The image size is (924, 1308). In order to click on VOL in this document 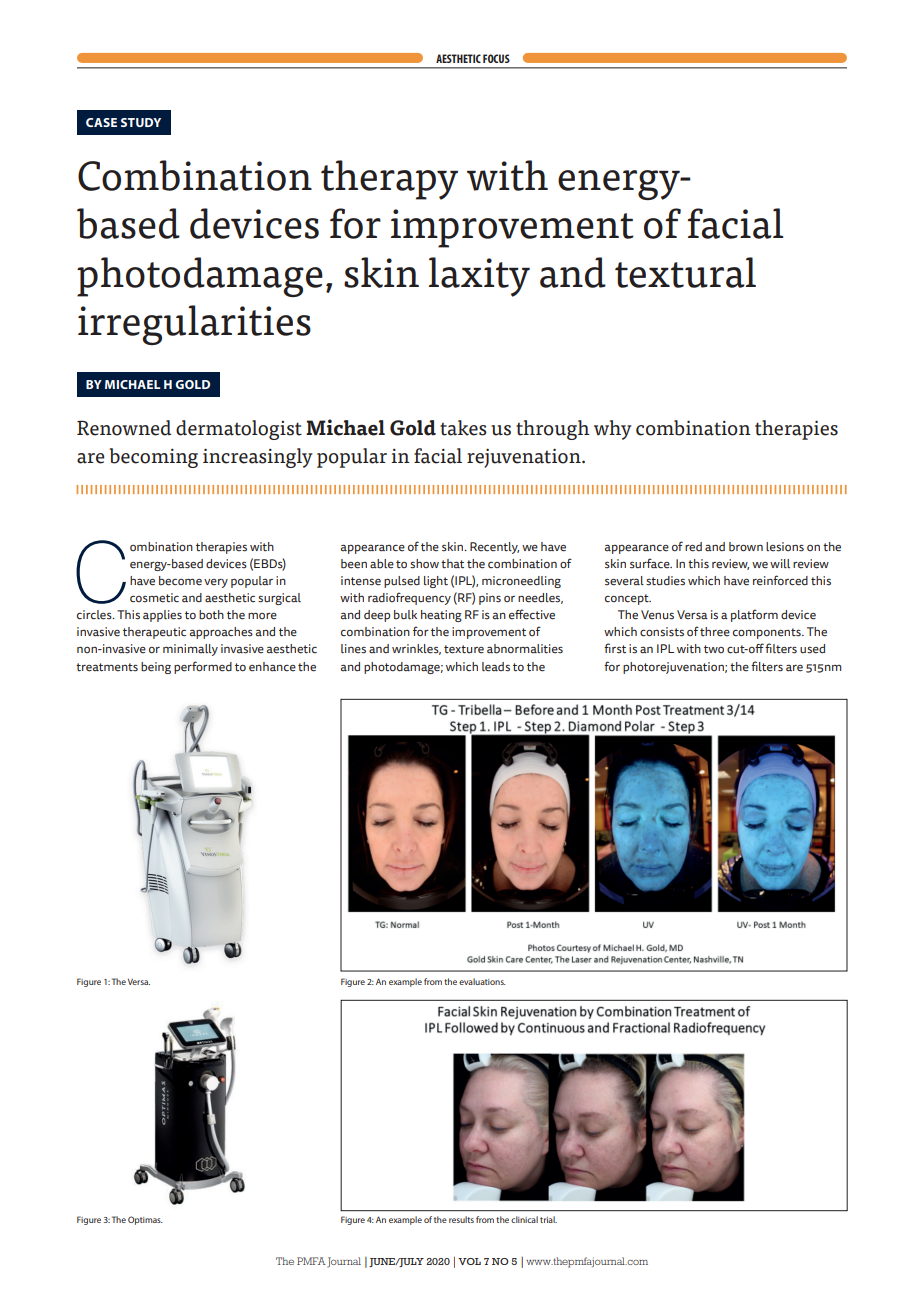, I will do `click(469, 1261)`.
